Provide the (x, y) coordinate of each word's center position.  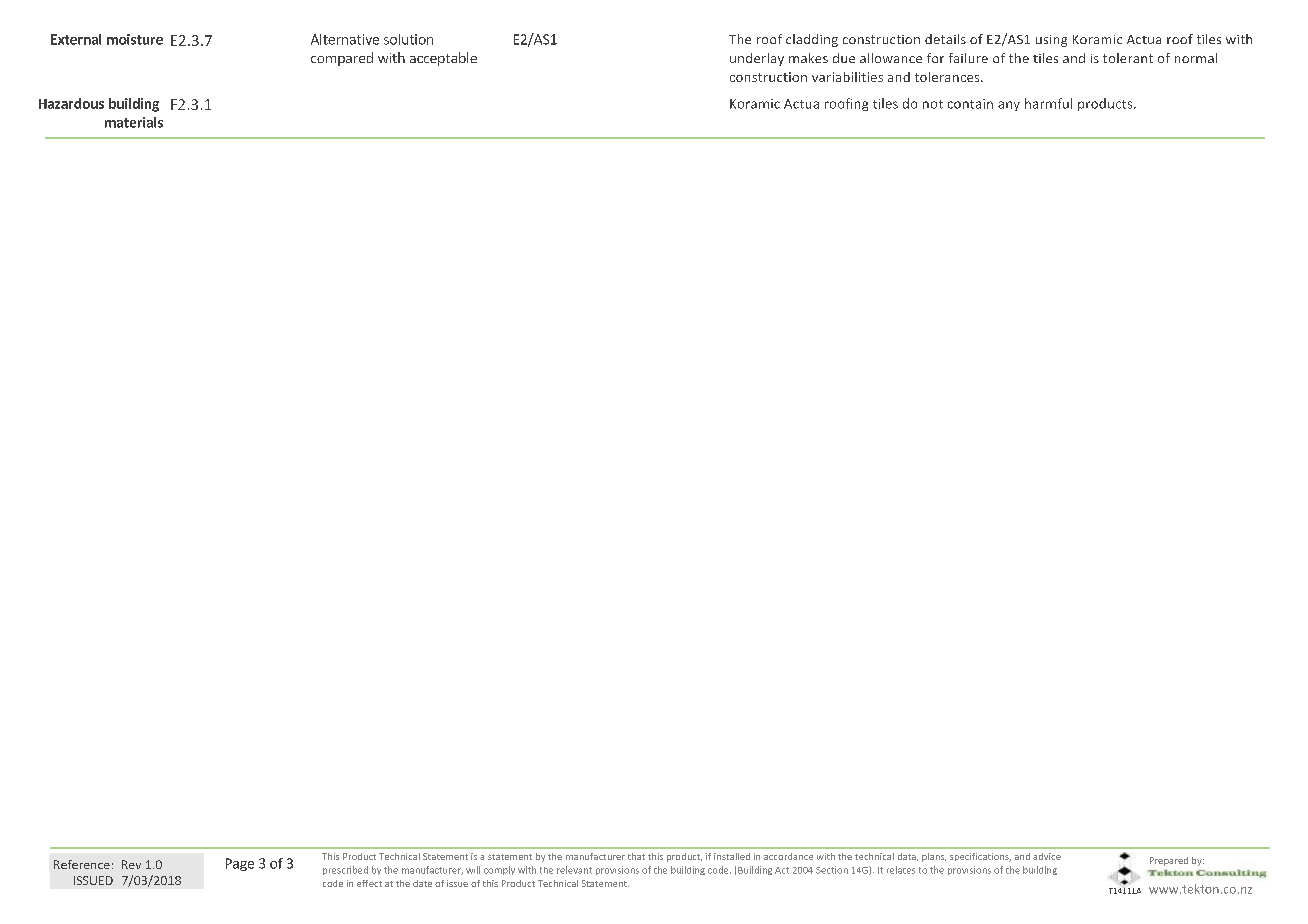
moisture (135, 39)
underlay (757, 59)
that (636, 856)
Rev (131, 864)
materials (134, 122)
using (1051, 41)
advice (1047, 856)
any (1009, 106)
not (933, 104)
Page (240, 864)
